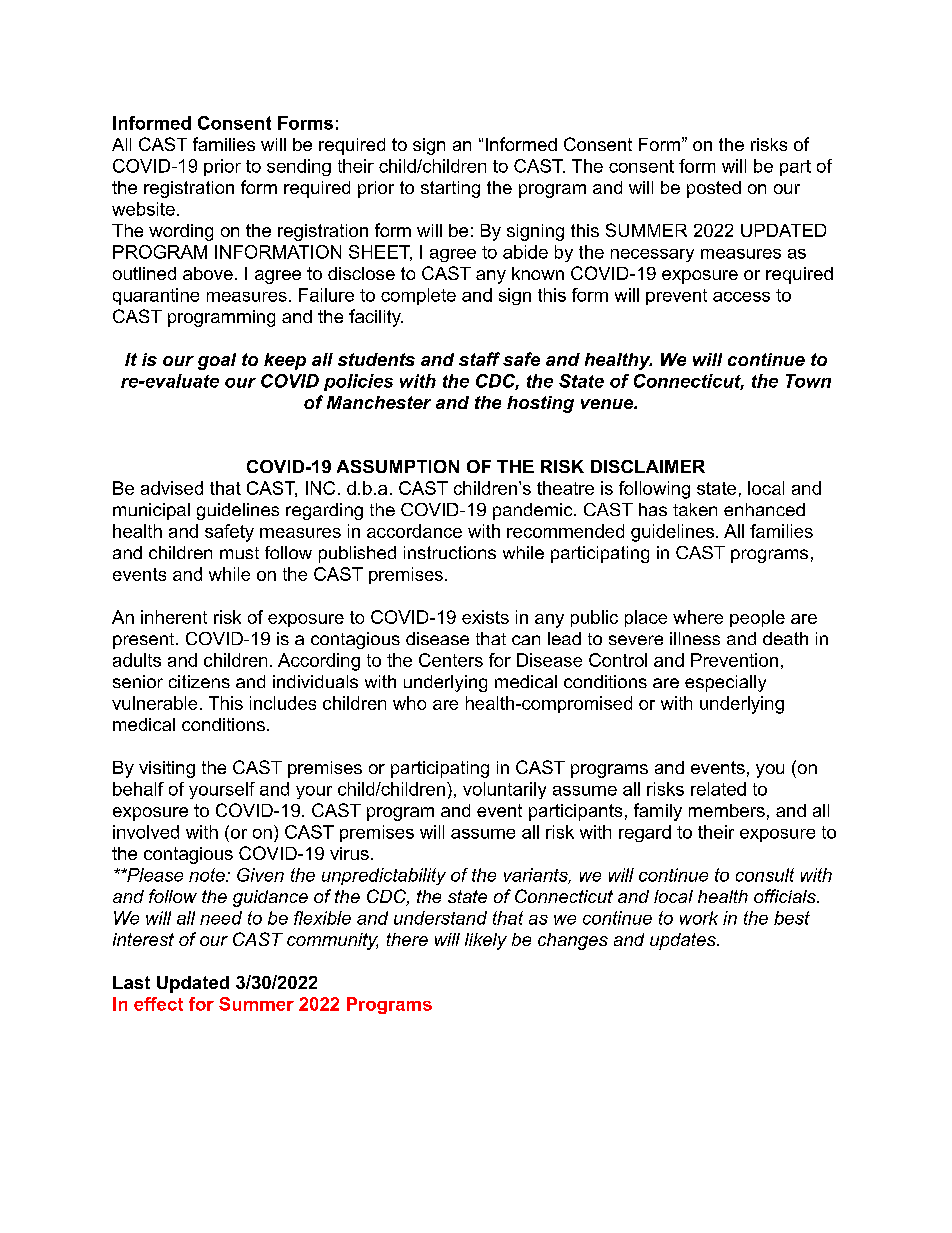 This image has width=952, height=1233. I want to click on effect, so click(158, 1004).
